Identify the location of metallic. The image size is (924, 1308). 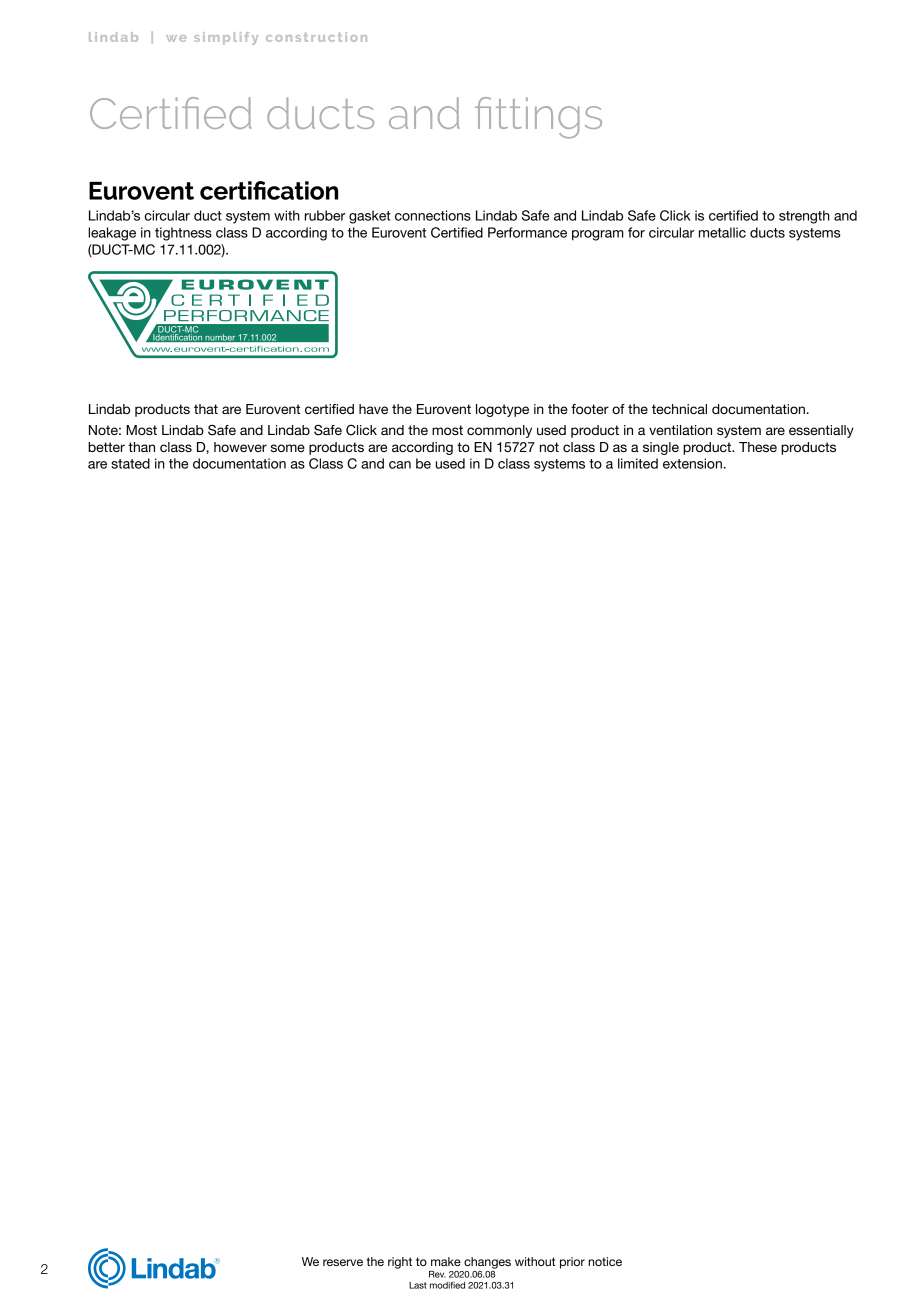
(722, 232).
